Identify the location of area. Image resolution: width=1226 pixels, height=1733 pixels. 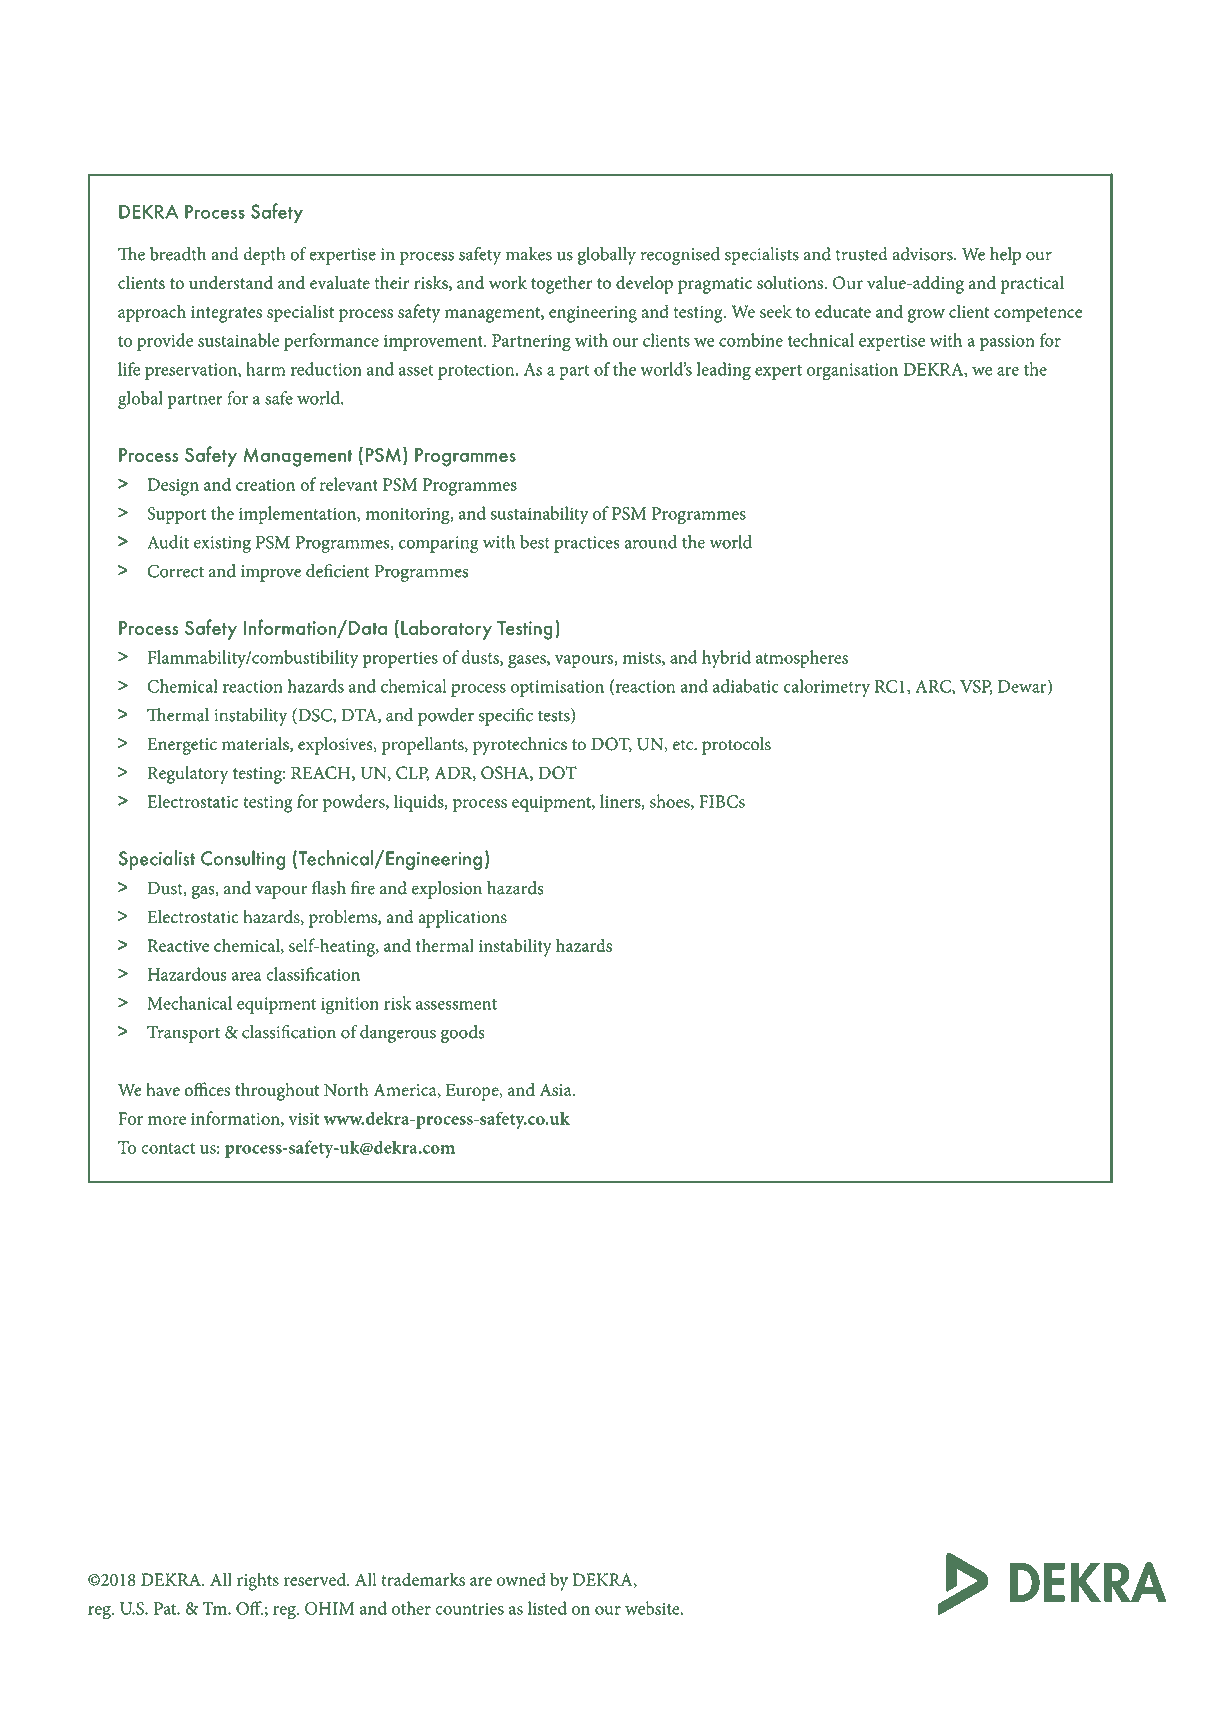
(246, 976).
